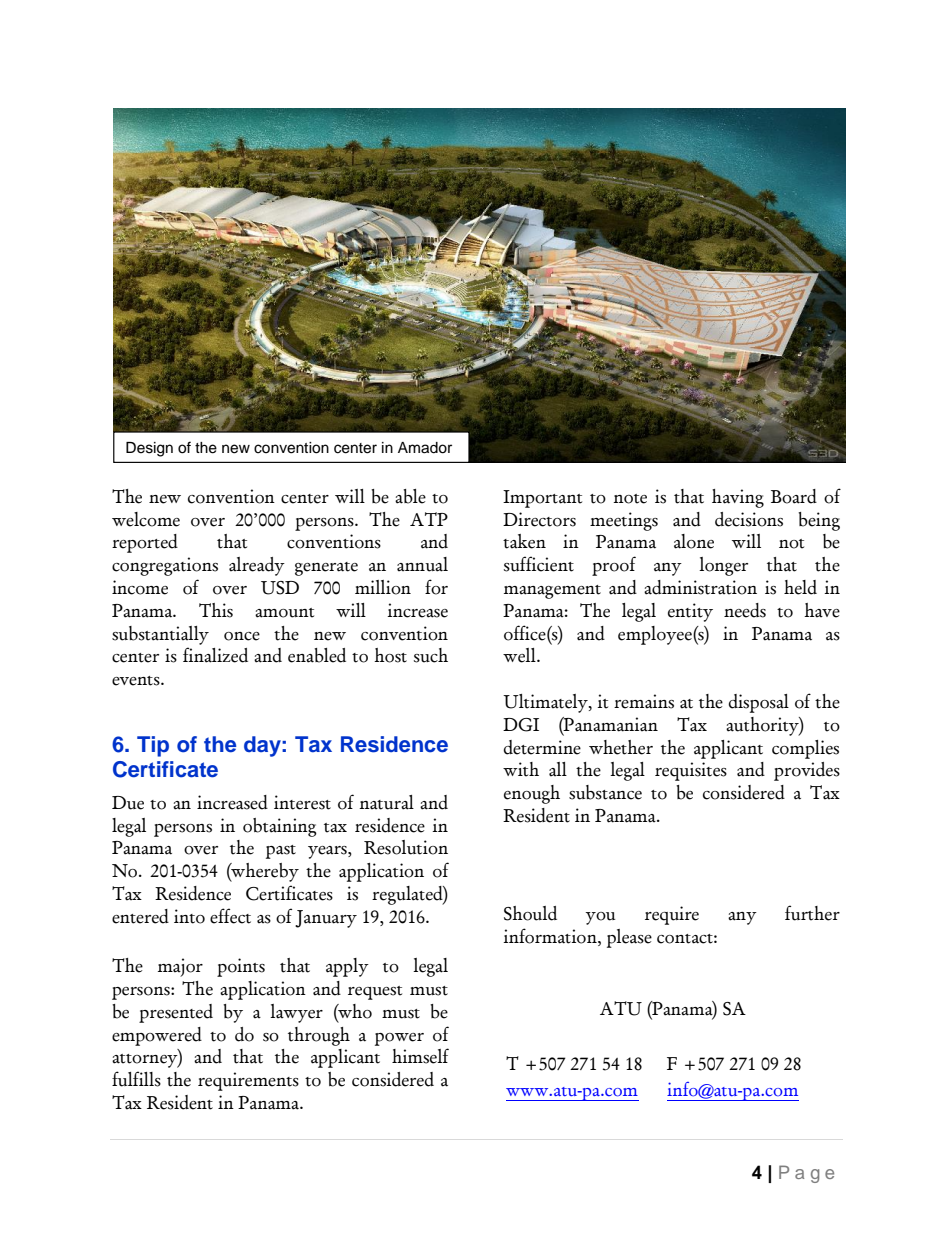 Image resolution: width=952 pixels, height=1233 pixels. Describe the element at coordinates (521, 769) in the page. I see `with` at that location.
